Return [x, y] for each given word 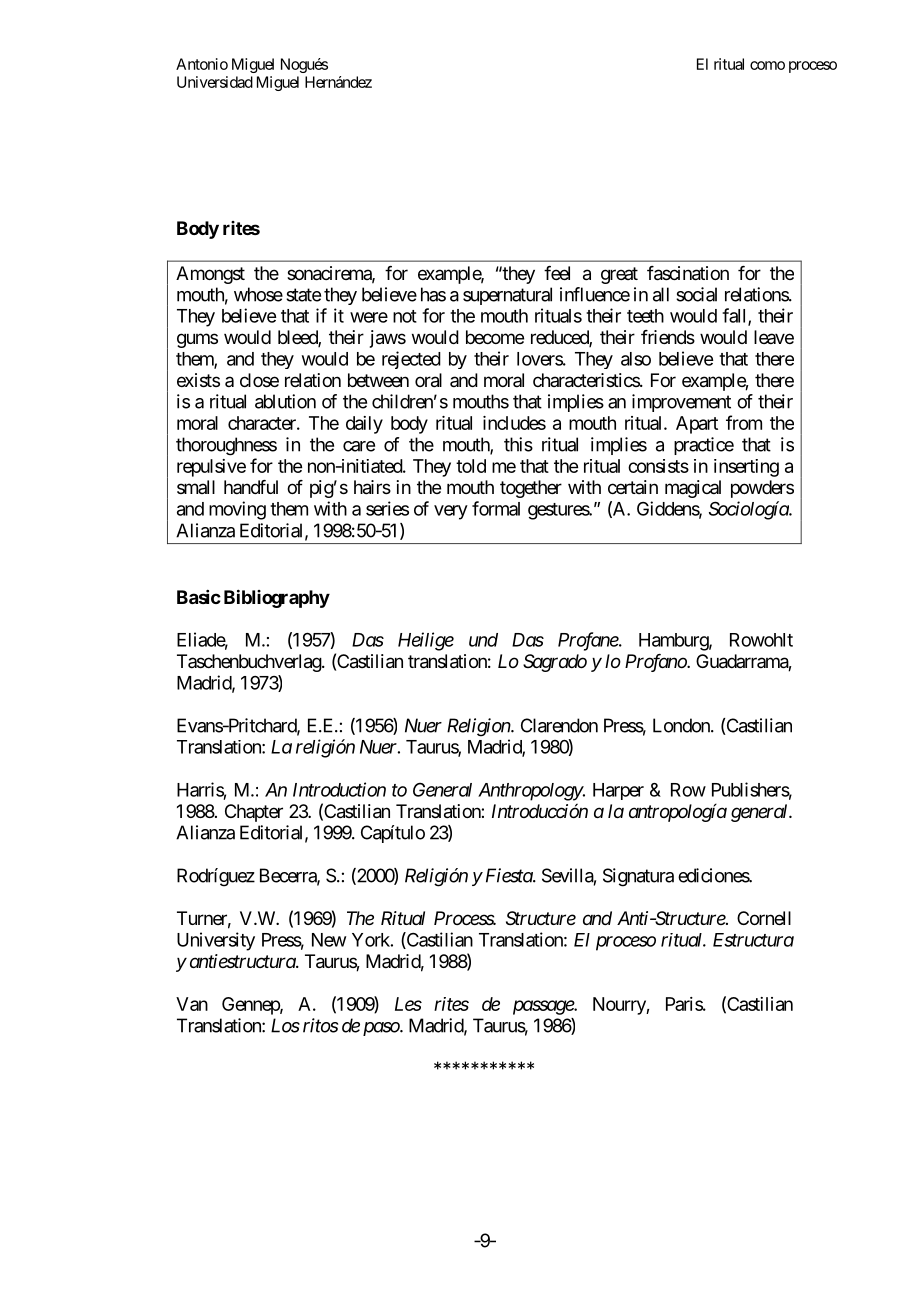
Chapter [254, 813]
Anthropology [530, 792]
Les [408, 1004]
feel [557, 273]
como [767, 65]
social [696, 294]
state [303, 295]
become [495, 337]
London [682, 725]
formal [496, 508]
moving [237, 510]
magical [693, 489]
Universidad [215, 82]
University [216, 941]
